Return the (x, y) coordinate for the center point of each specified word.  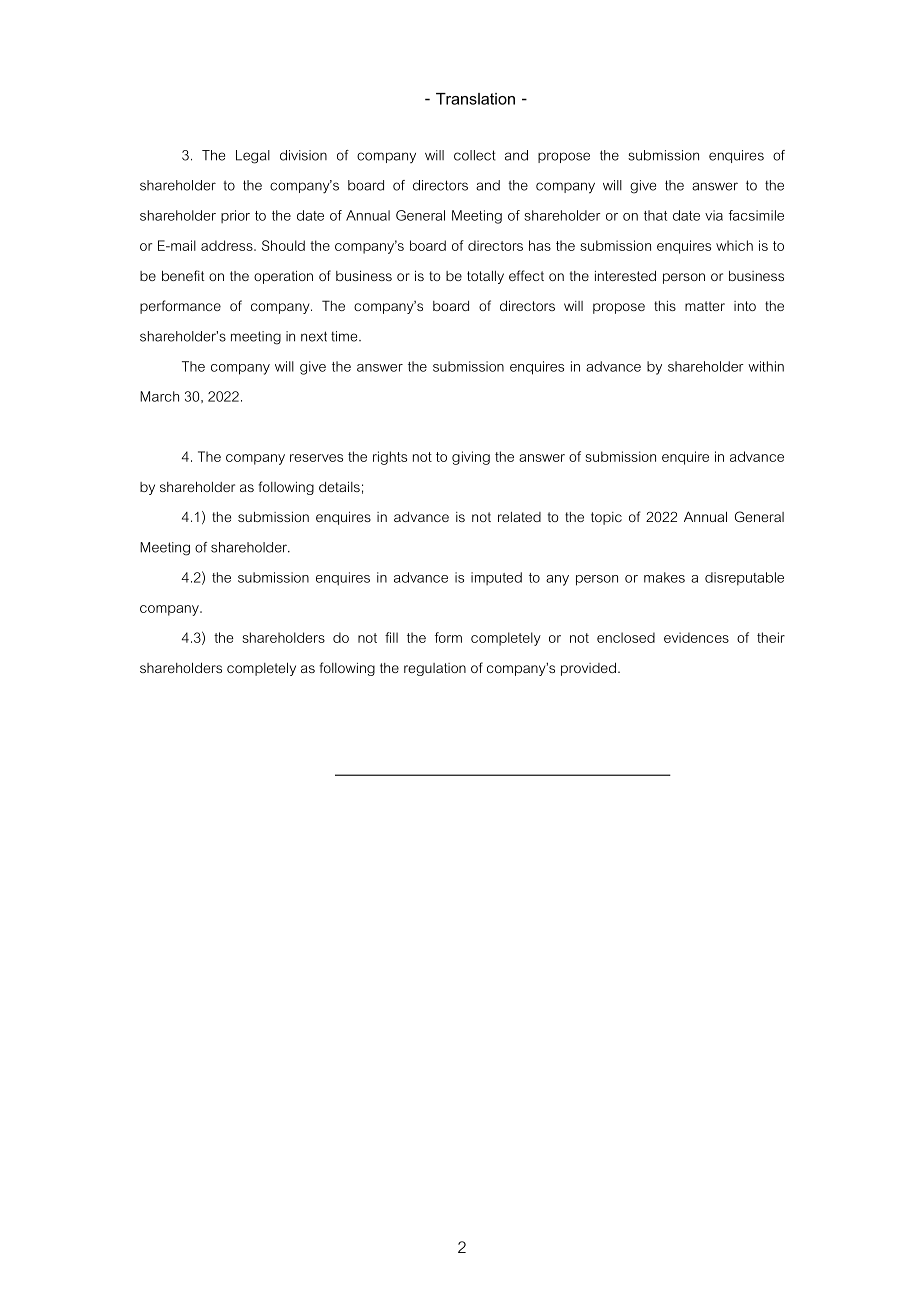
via (714, 215)
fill (391, 637)
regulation (435, 669)
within (766, 366)
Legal (253, 157)
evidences (696, 637)
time (345, 336)
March (159, 396)
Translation (475, 99)
